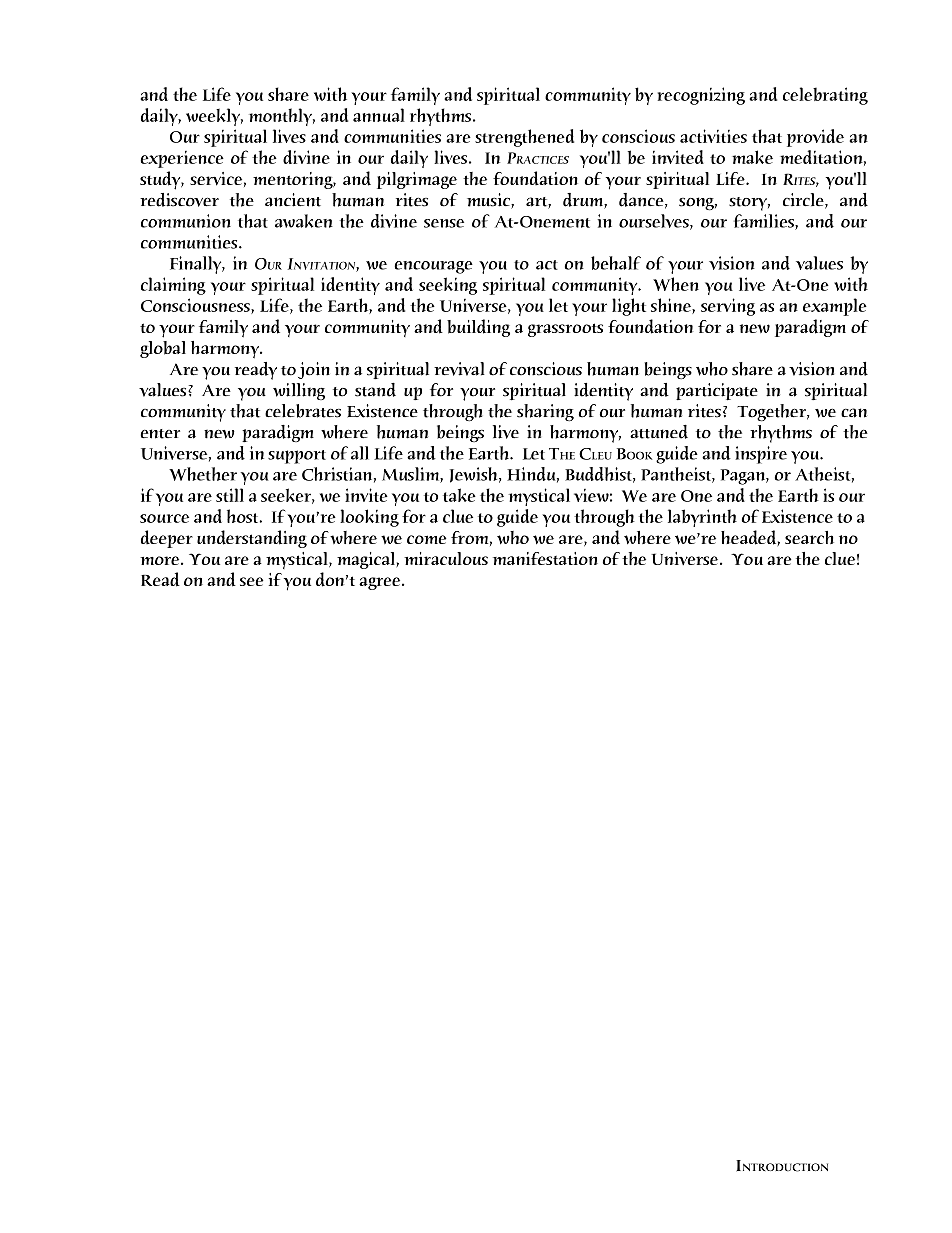  Describe the element at coordinates (167, 539) in the page. I see `deeper` at that location.
